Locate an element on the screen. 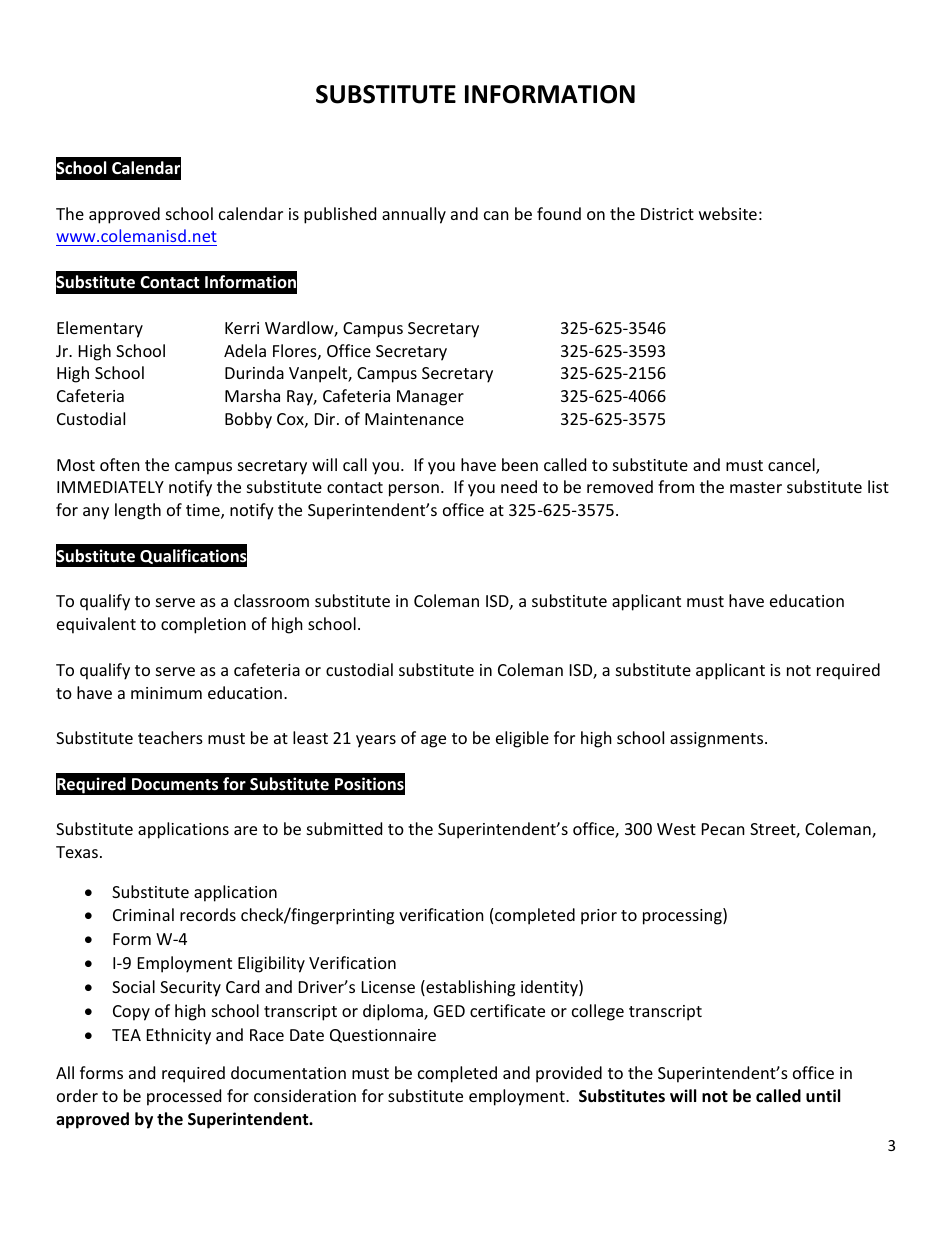 The image size is (952, 1233). until is located at coordinates (823, 1096).
